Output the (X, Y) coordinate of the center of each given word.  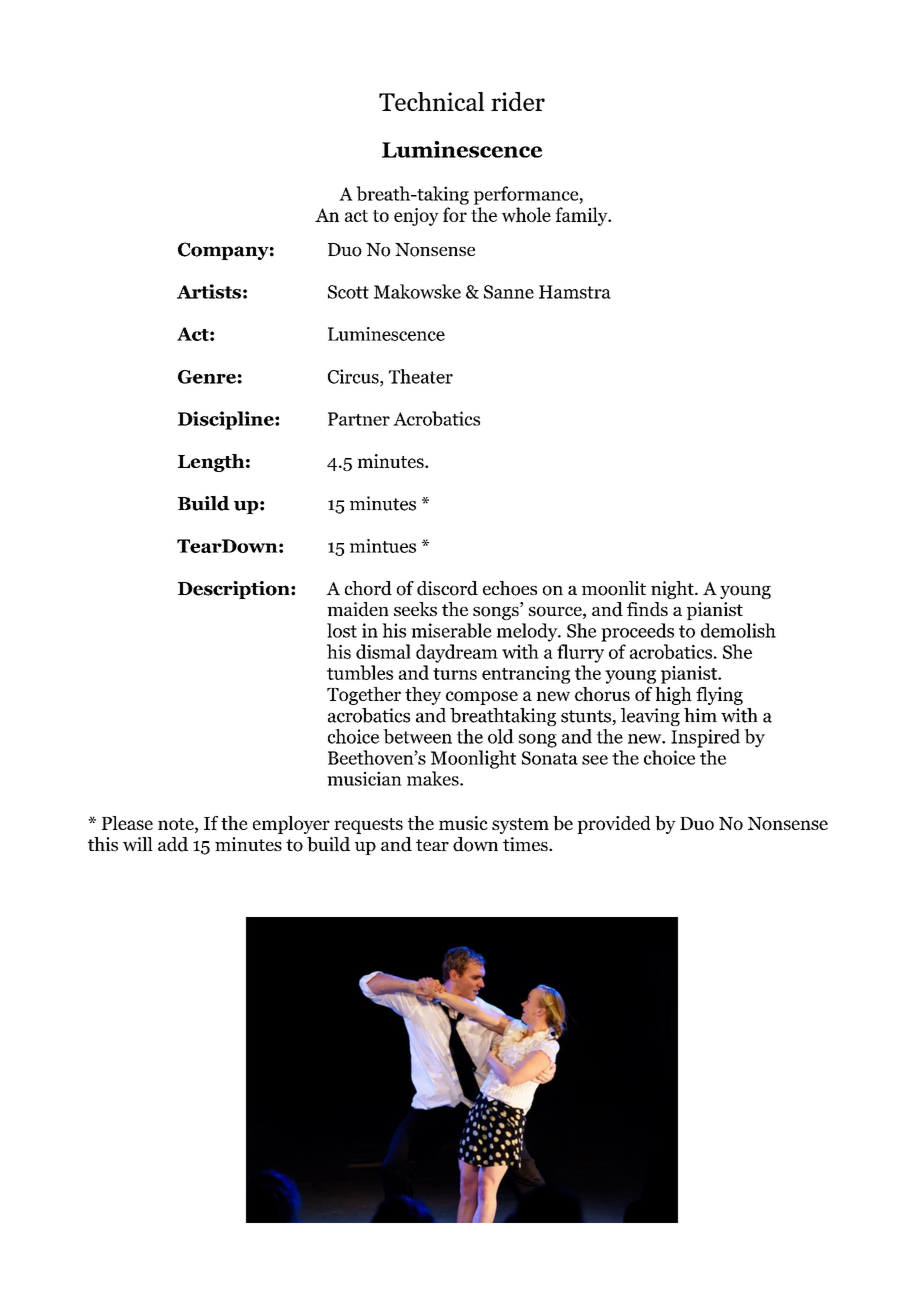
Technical (431, 101)
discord (447, 588)
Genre (208, 377)
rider (518, 101)
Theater (421, 376)
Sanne (509, 292)
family (582, 216)
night (673, 590)
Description (235, 590)
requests (368, 826)
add (173, 844)
